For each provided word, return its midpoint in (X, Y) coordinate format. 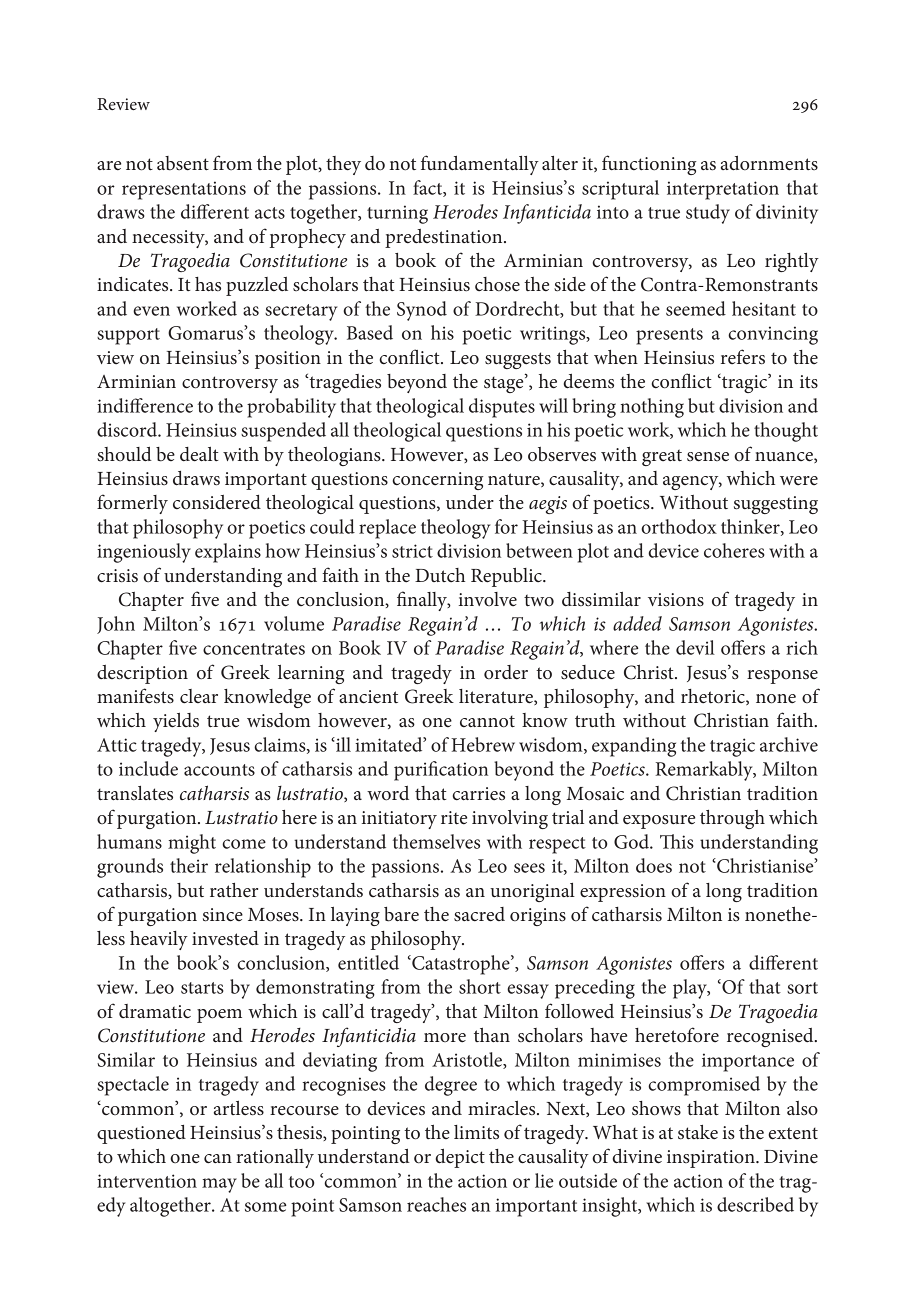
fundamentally (480, 165)
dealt (199, 454)
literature (497, 697)
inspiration (712, 1159)
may (219, 1185)
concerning (438, 481)
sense (708, 457)
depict (460, 1158)
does (654, 865)
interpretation (723, 190)
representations (184, 190)
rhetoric (714, 697)
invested (225, 938)
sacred (479, 914)
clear (199, 696)
